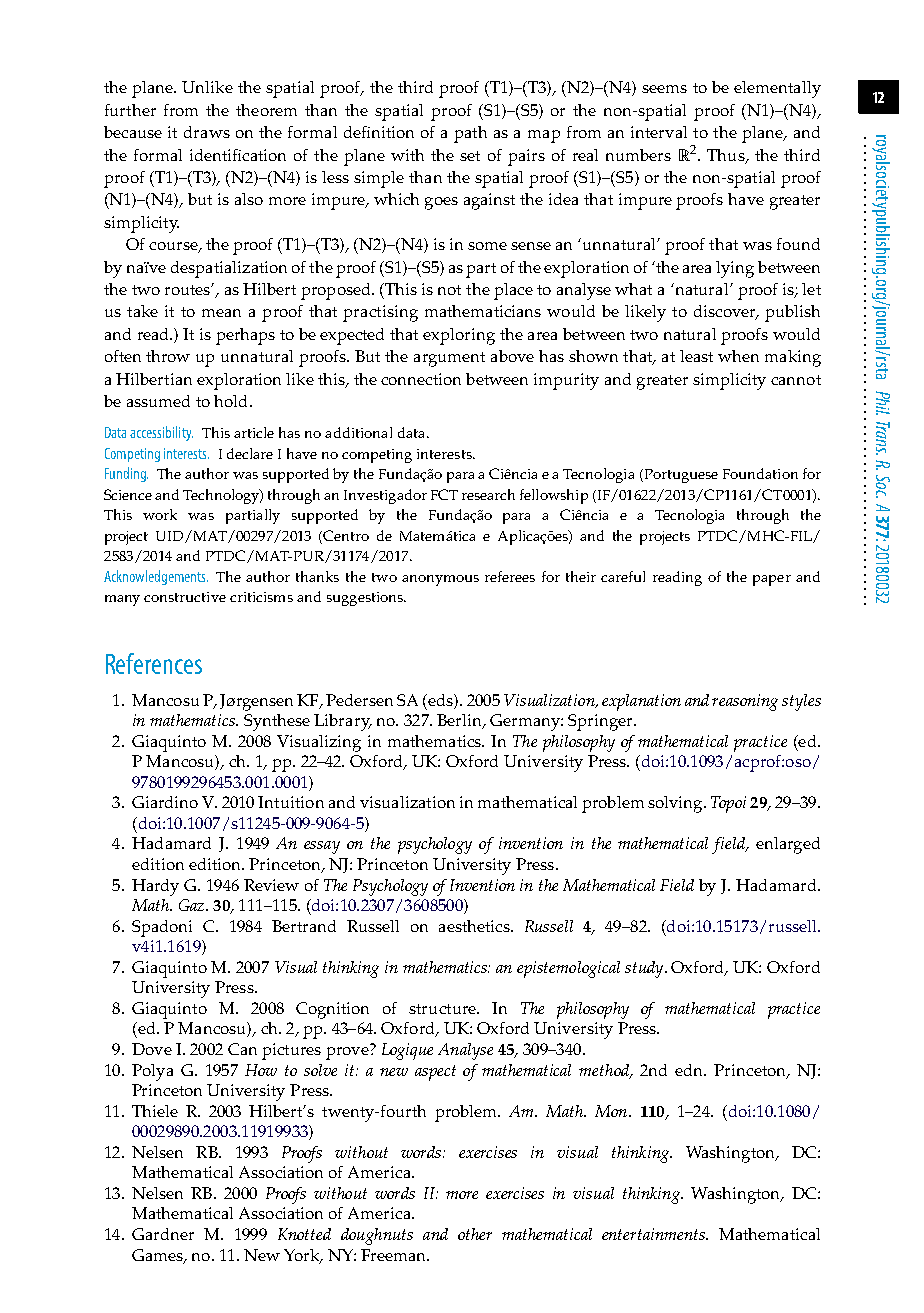  Describe the element at coordinates (654, 1234) in the screenshot. I see `entertainments` at that location.
